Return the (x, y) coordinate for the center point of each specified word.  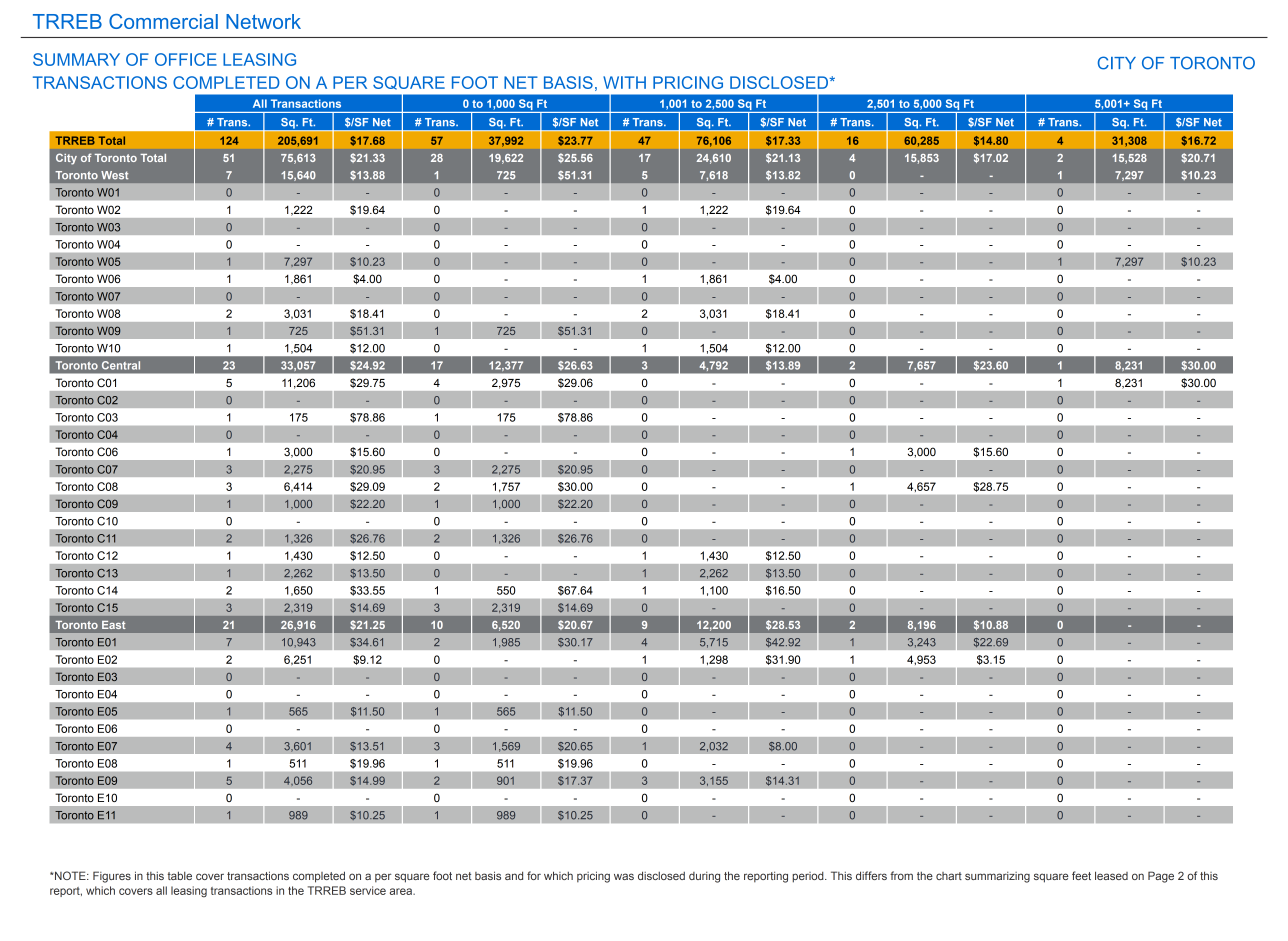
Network (263, 21)
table (179, 875)
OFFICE (186, 59)
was (624, 876)
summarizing (997, 877)
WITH (624, 82)
